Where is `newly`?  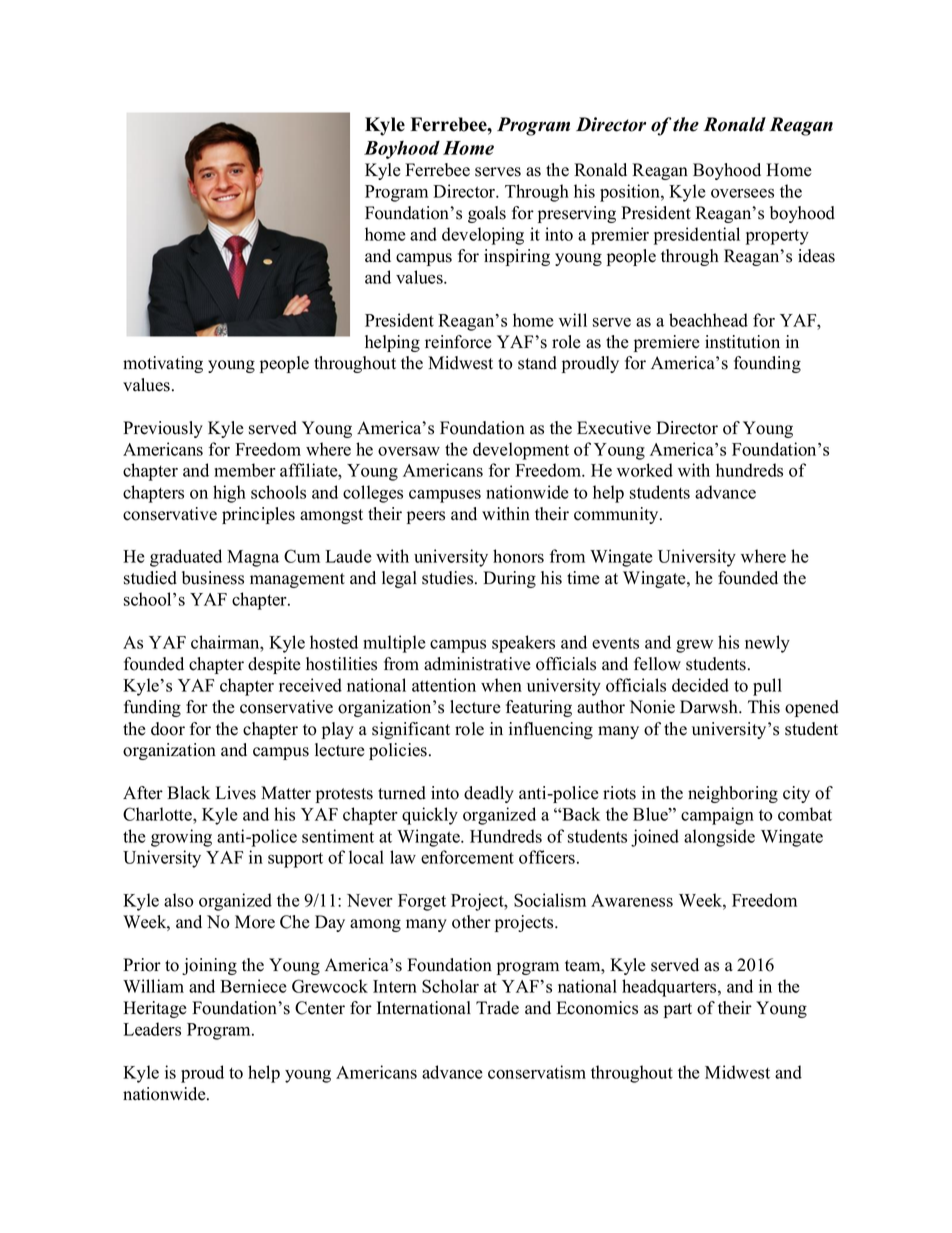 newly is located at coordinates (767, 644).
